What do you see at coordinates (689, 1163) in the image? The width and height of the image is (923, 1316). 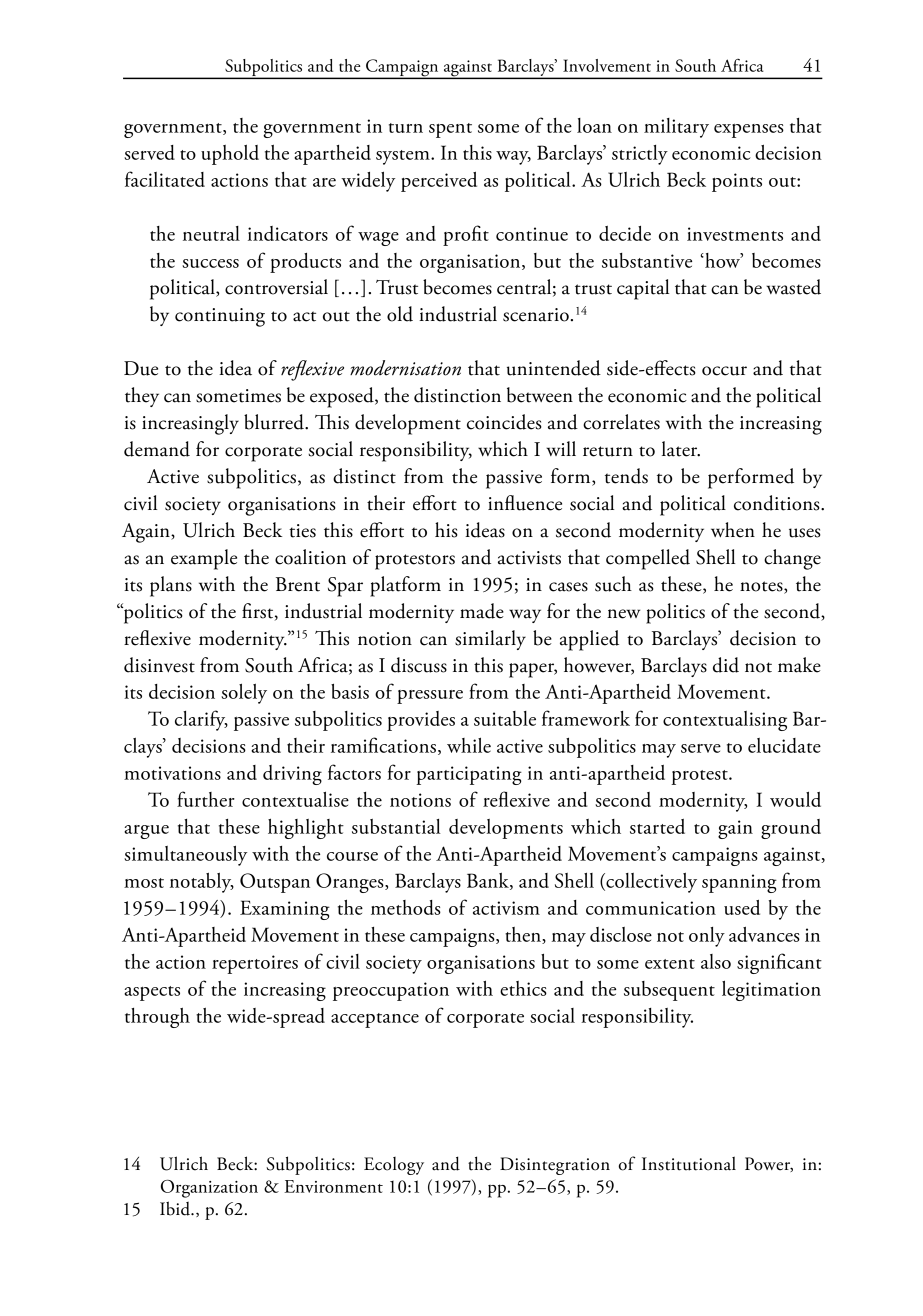 I see `Institutional` at bounding box center [689, 1163].
